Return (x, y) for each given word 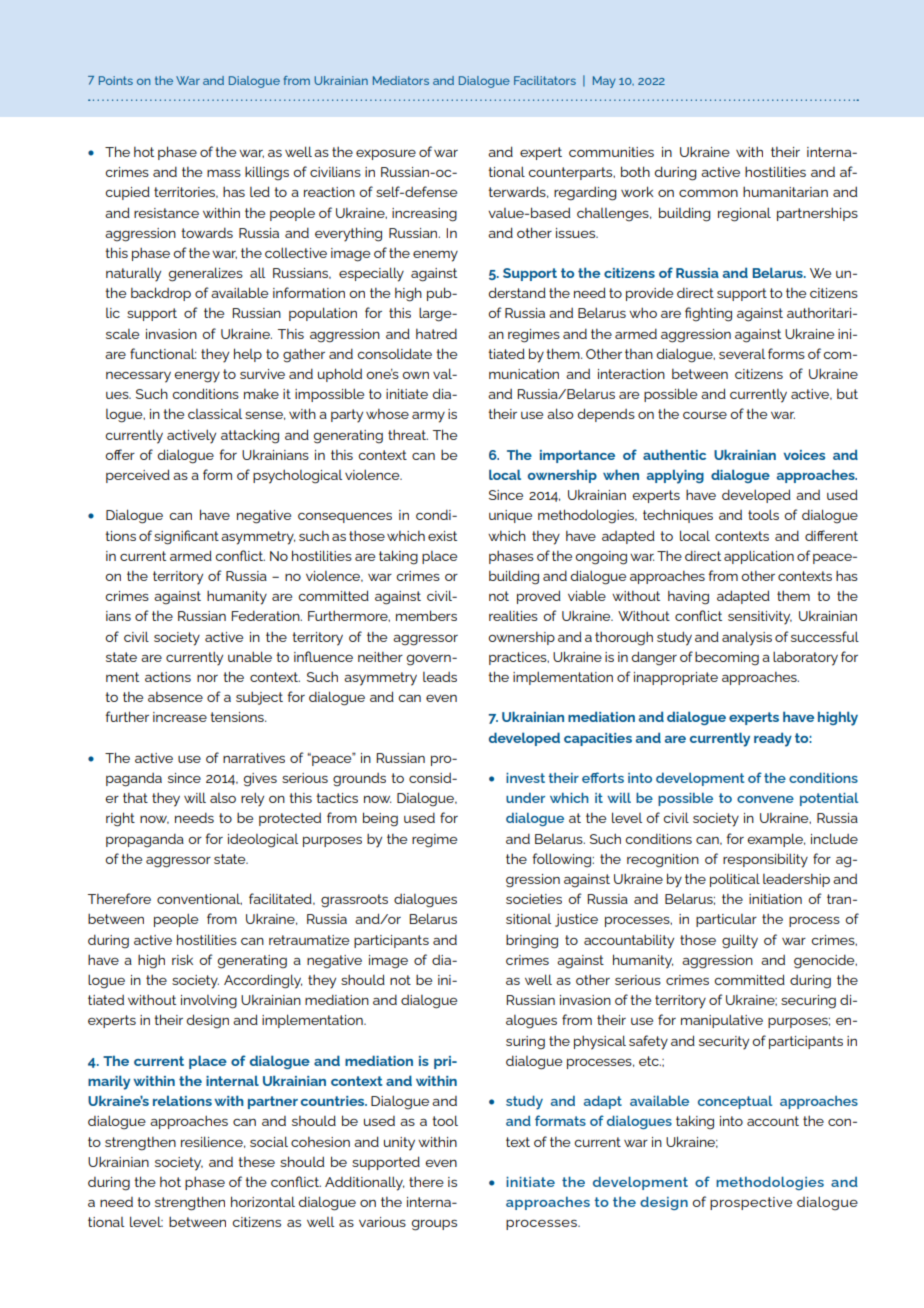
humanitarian (785, 191)
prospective (751, 1203)
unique (510, 516)
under (525, 798)
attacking (250, 436)
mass (224, 173)
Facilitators (545, 80)
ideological (263, 841)
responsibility (765, 860)
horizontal (263, 1201)
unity (399, 1144)
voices (804, 455)
